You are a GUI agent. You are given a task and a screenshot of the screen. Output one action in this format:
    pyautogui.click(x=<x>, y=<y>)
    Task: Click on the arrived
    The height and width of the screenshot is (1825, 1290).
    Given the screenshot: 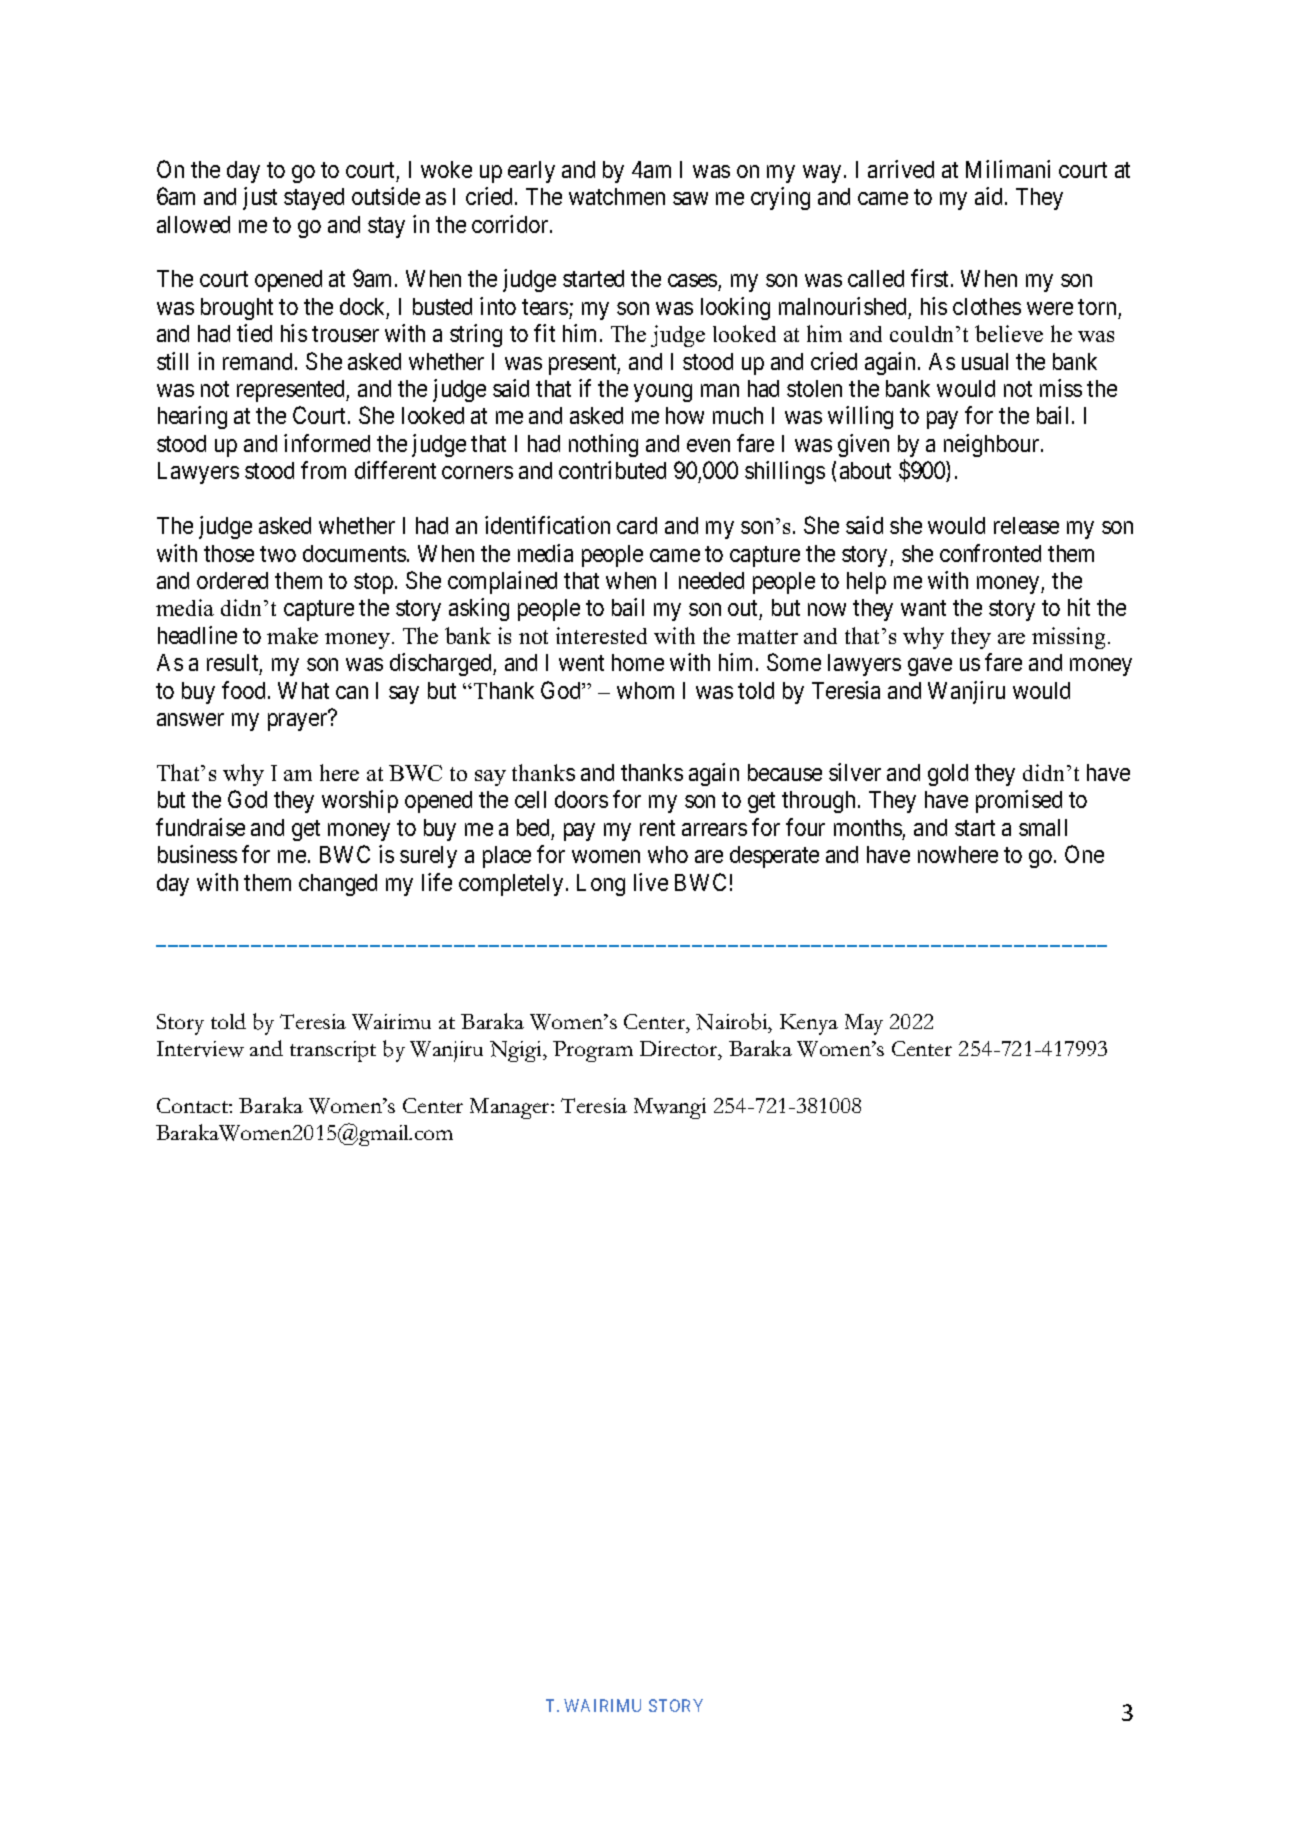 What is the action you would take?
    pyautogui.click(x=901, y=169)
